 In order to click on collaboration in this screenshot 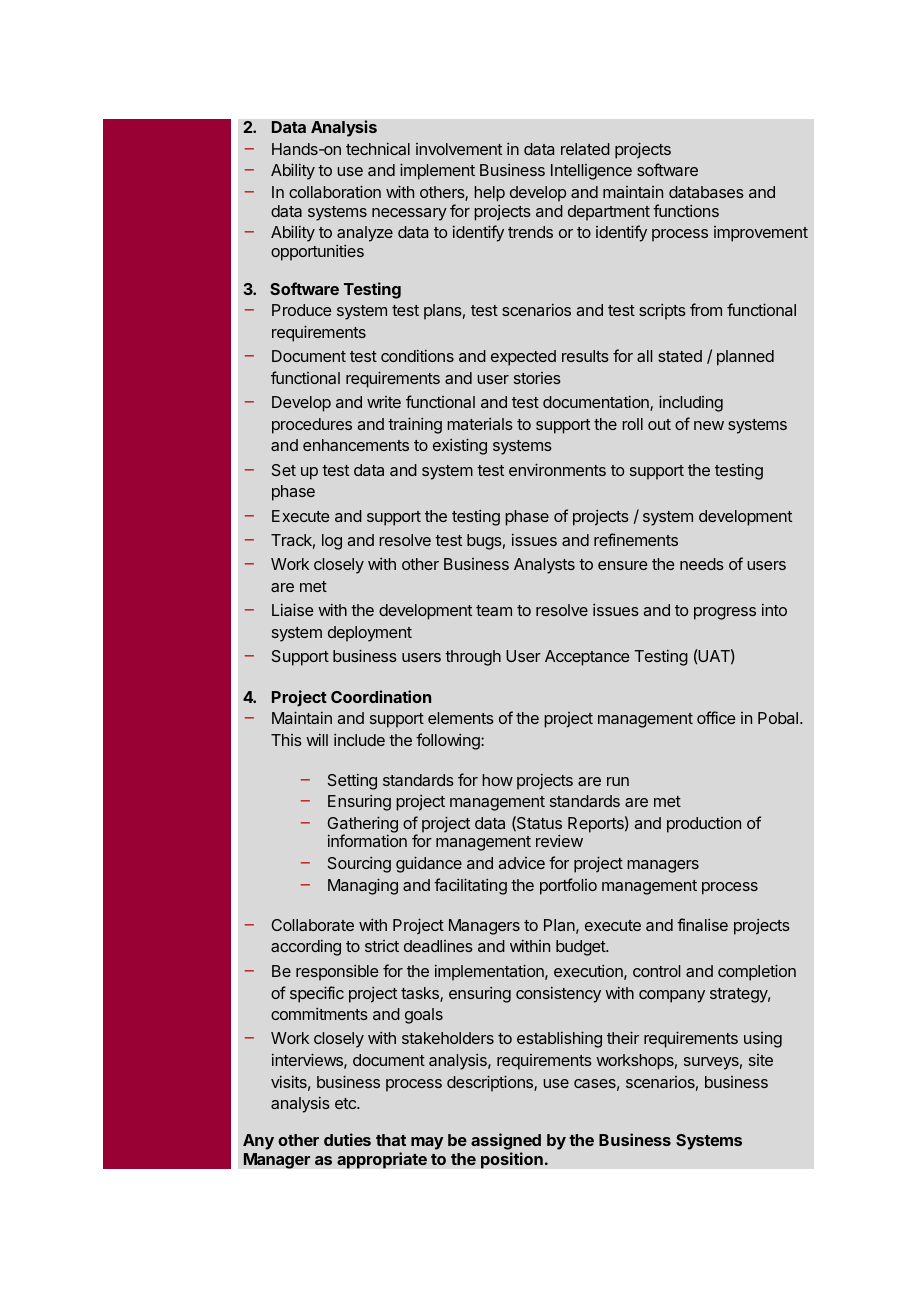, I will do `click(335, 191)`.
